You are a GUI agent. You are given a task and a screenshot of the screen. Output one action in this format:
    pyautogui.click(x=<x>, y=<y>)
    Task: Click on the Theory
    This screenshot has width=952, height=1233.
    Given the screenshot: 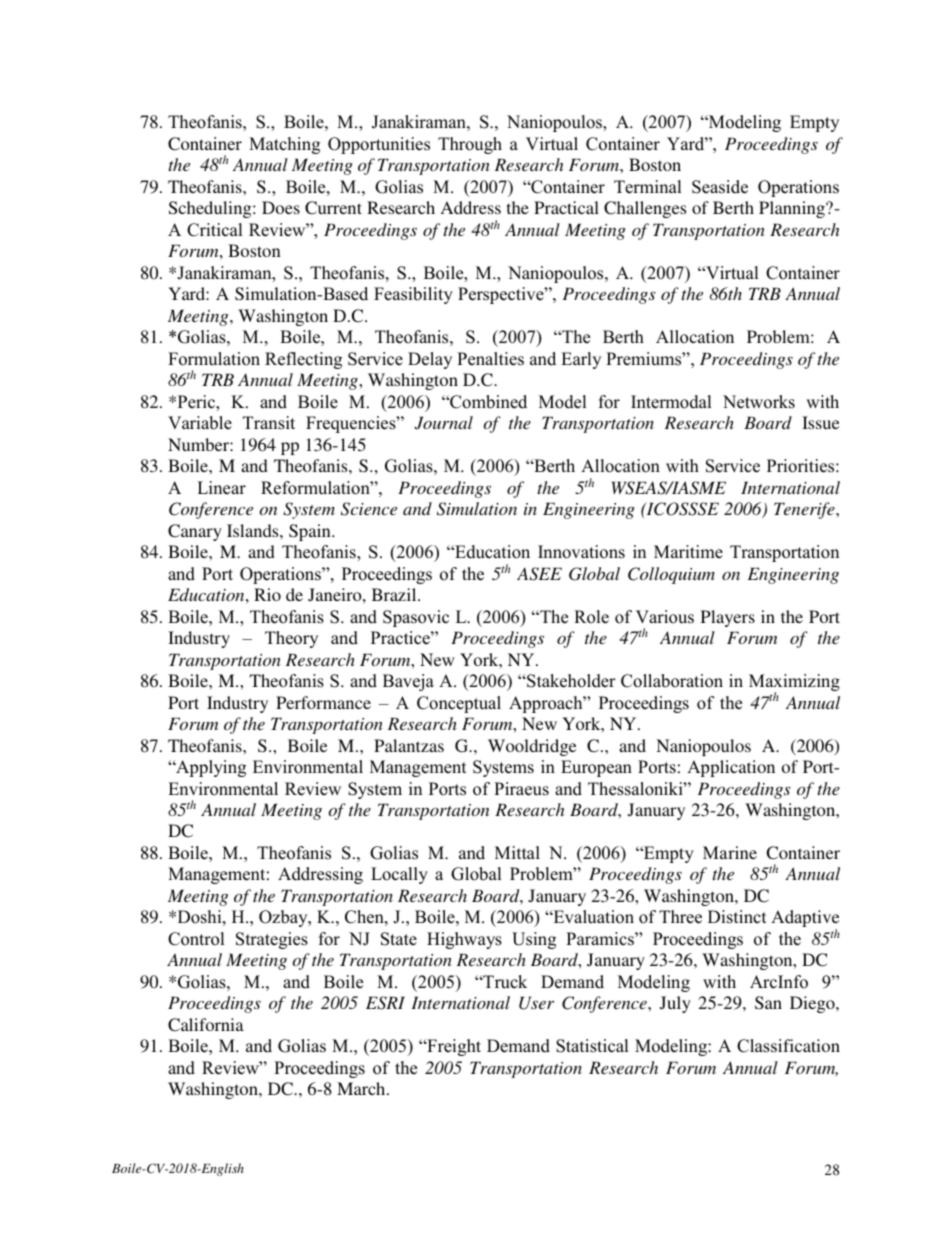 What is the action you would take?
    pyautogui.click(x=291, y=639)
